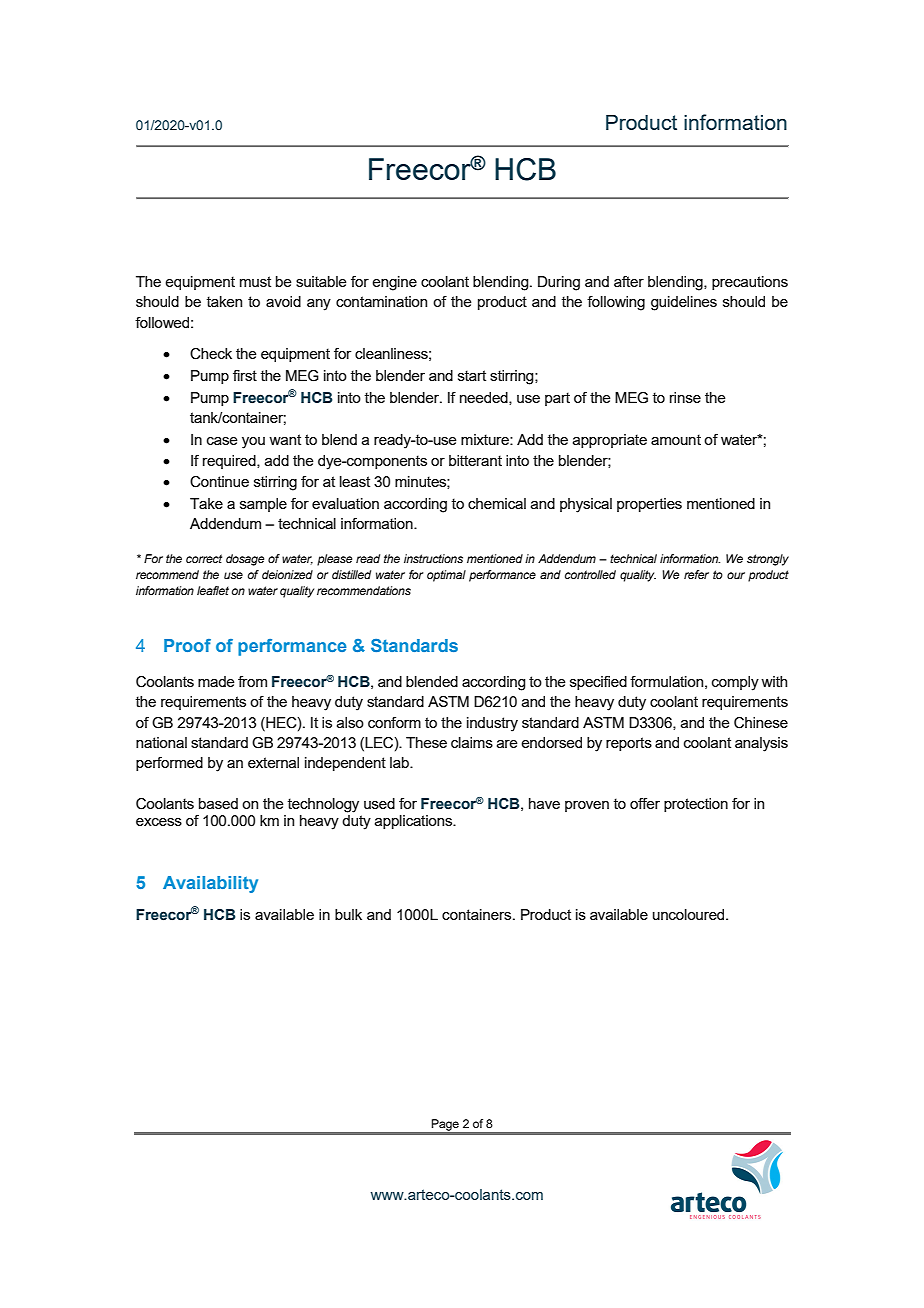 This page has height=1308, width=924. What do you see at coordinates (394, 283) in the page?
I see `engine` at bounding box center [394, 283].
